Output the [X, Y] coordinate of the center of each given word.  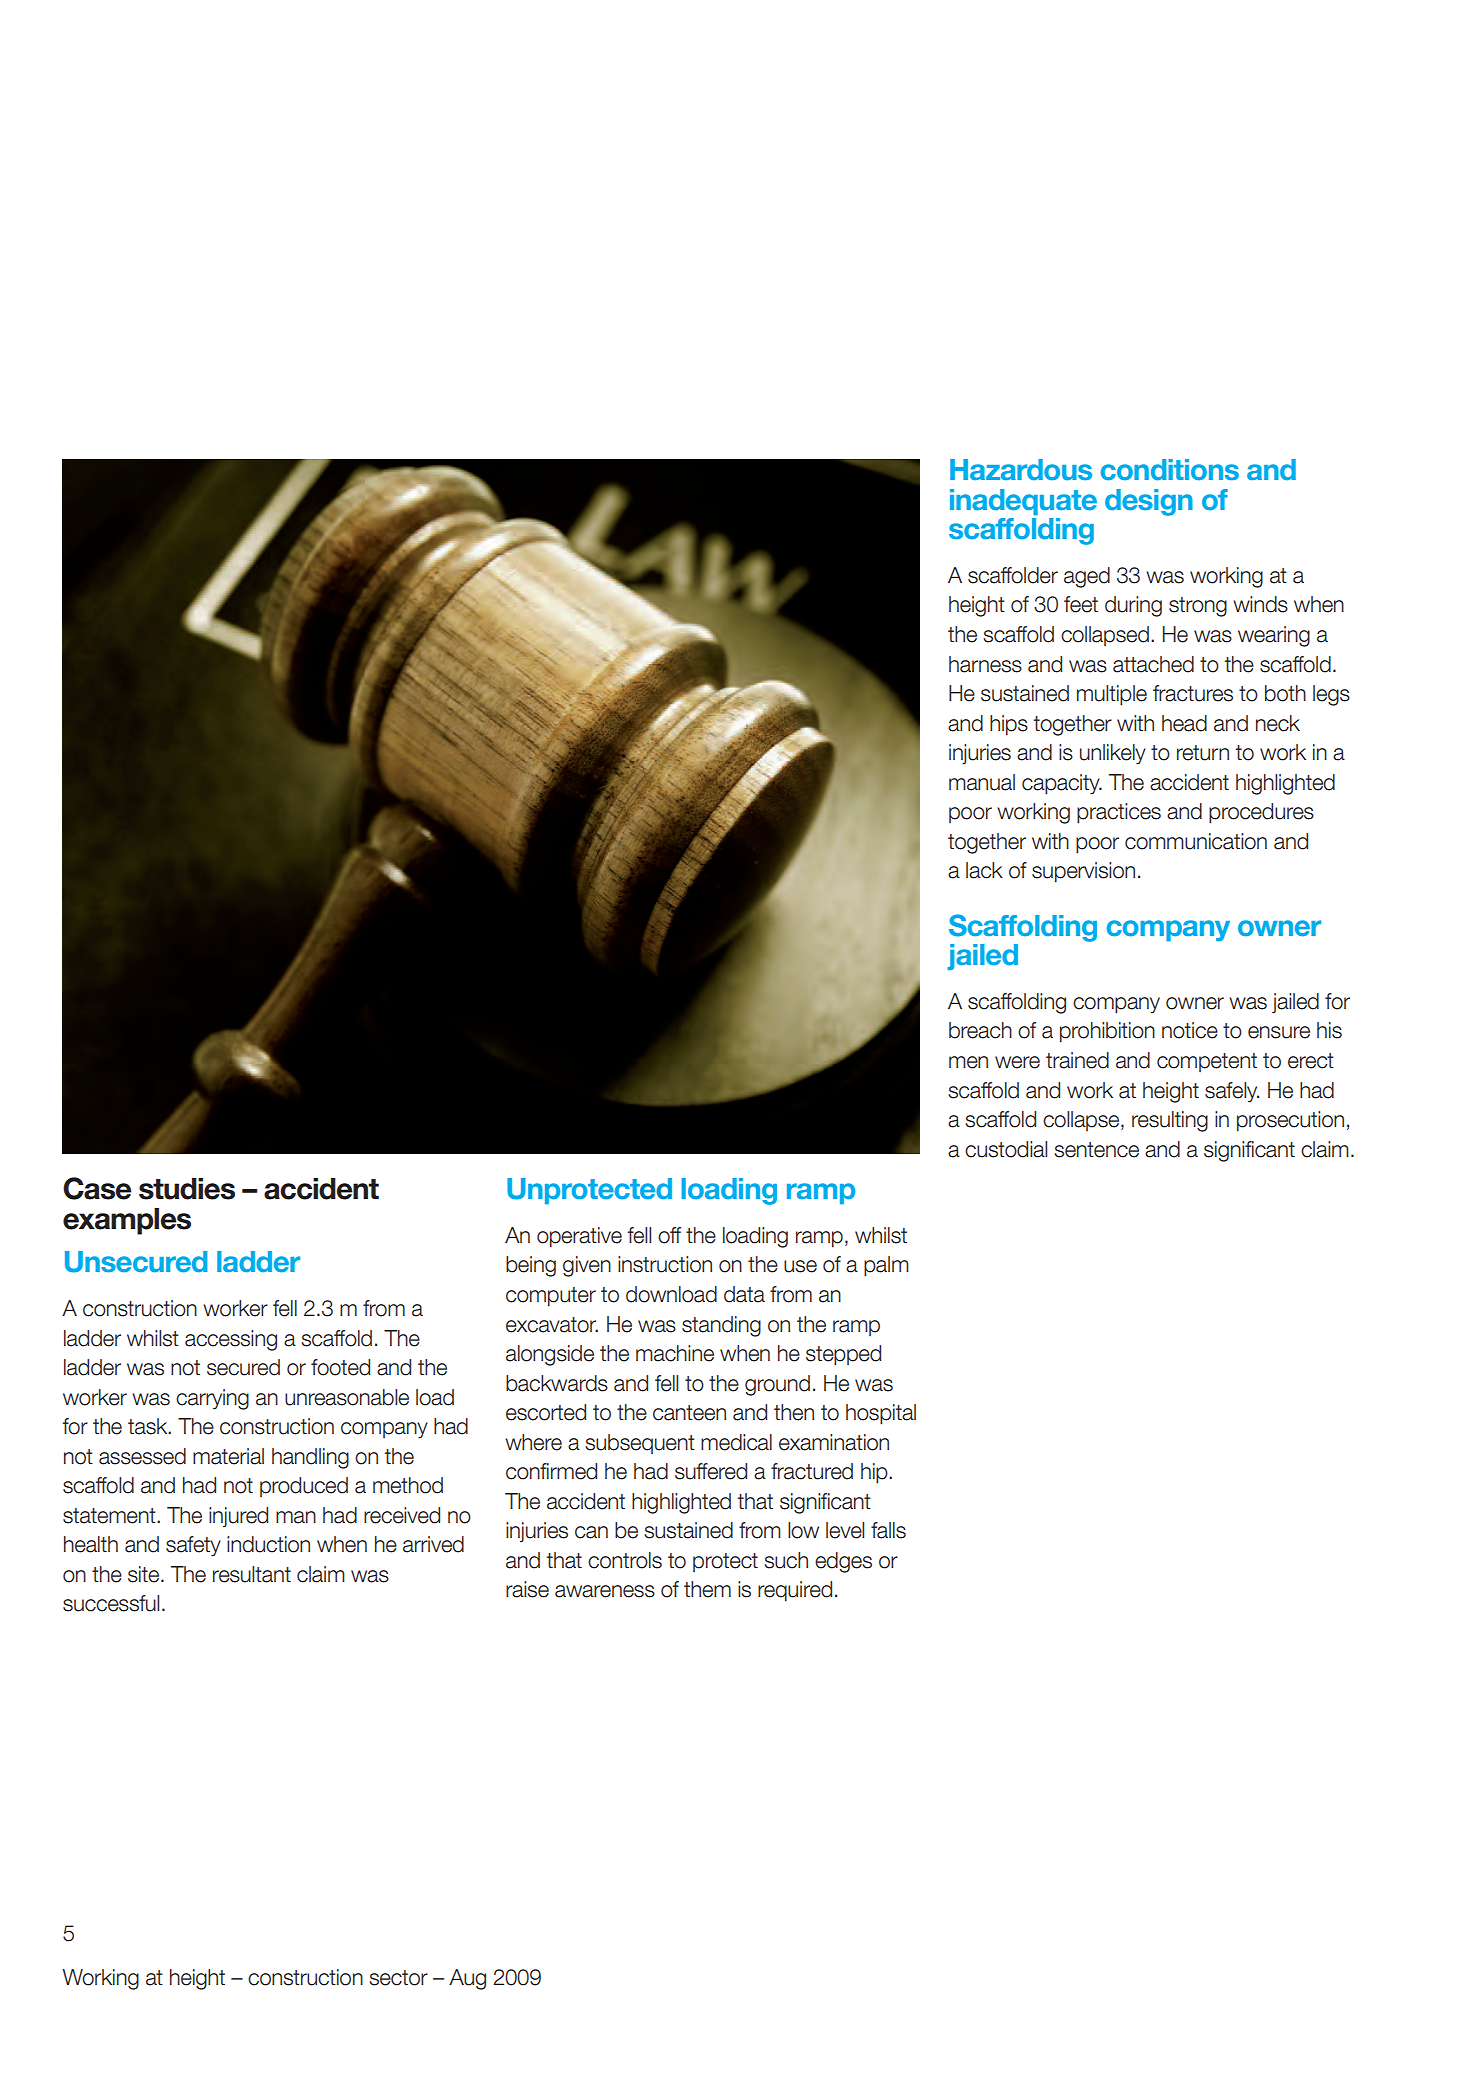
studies [187, 1189]
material [228, 1456]
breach [980, 1030]
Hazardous [1021, 470]
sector [398, 1978]
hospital [881, 1414]
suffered [711, 1471]
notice [1190, 1030]
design [1149, 502]
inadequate [1023, 502]
